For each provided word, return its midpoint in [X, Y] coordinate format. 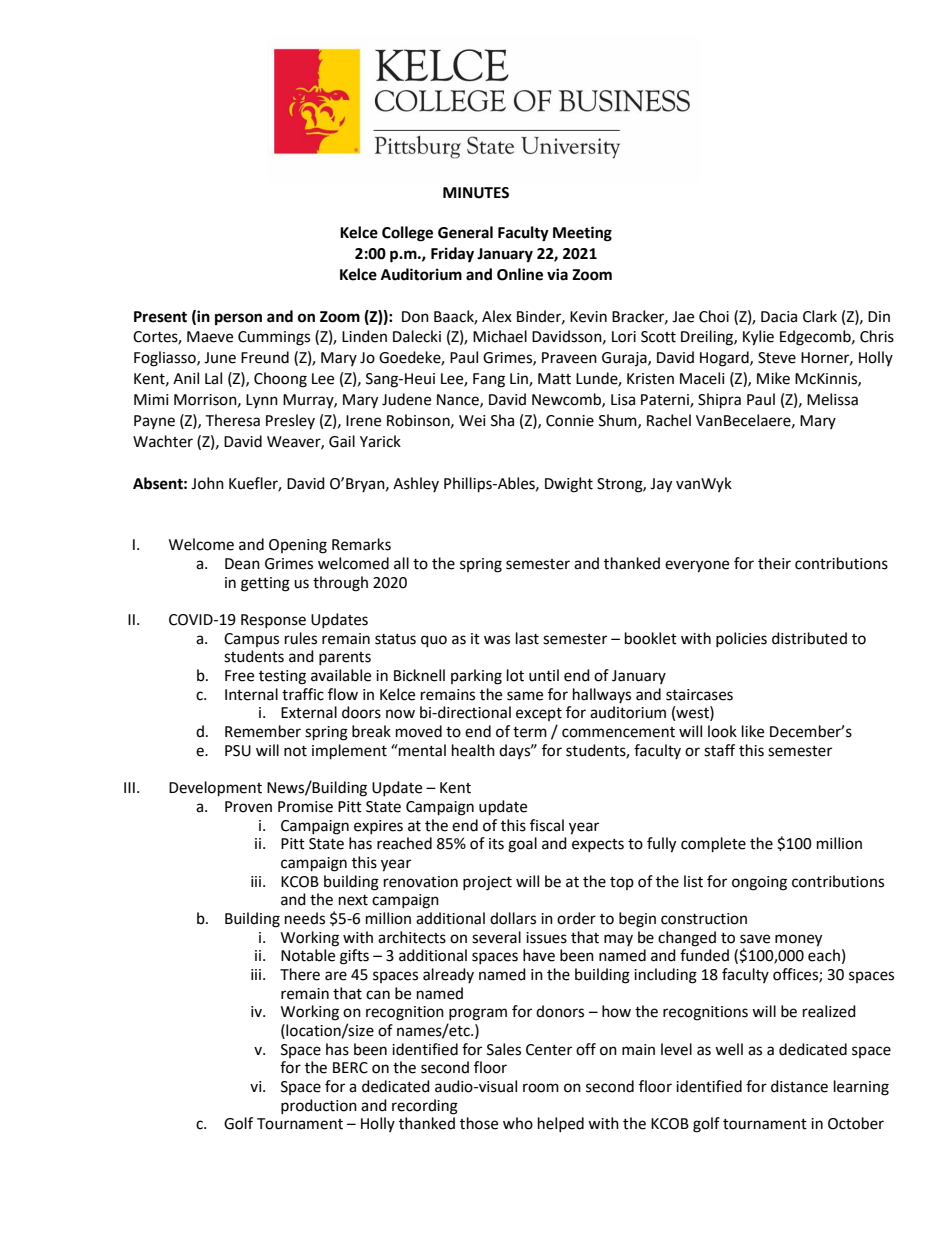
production [319, 1106]
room [541, 1088]
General [465, 232]
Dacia [779, 317]
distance [799, 1086]
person [238, 319]
